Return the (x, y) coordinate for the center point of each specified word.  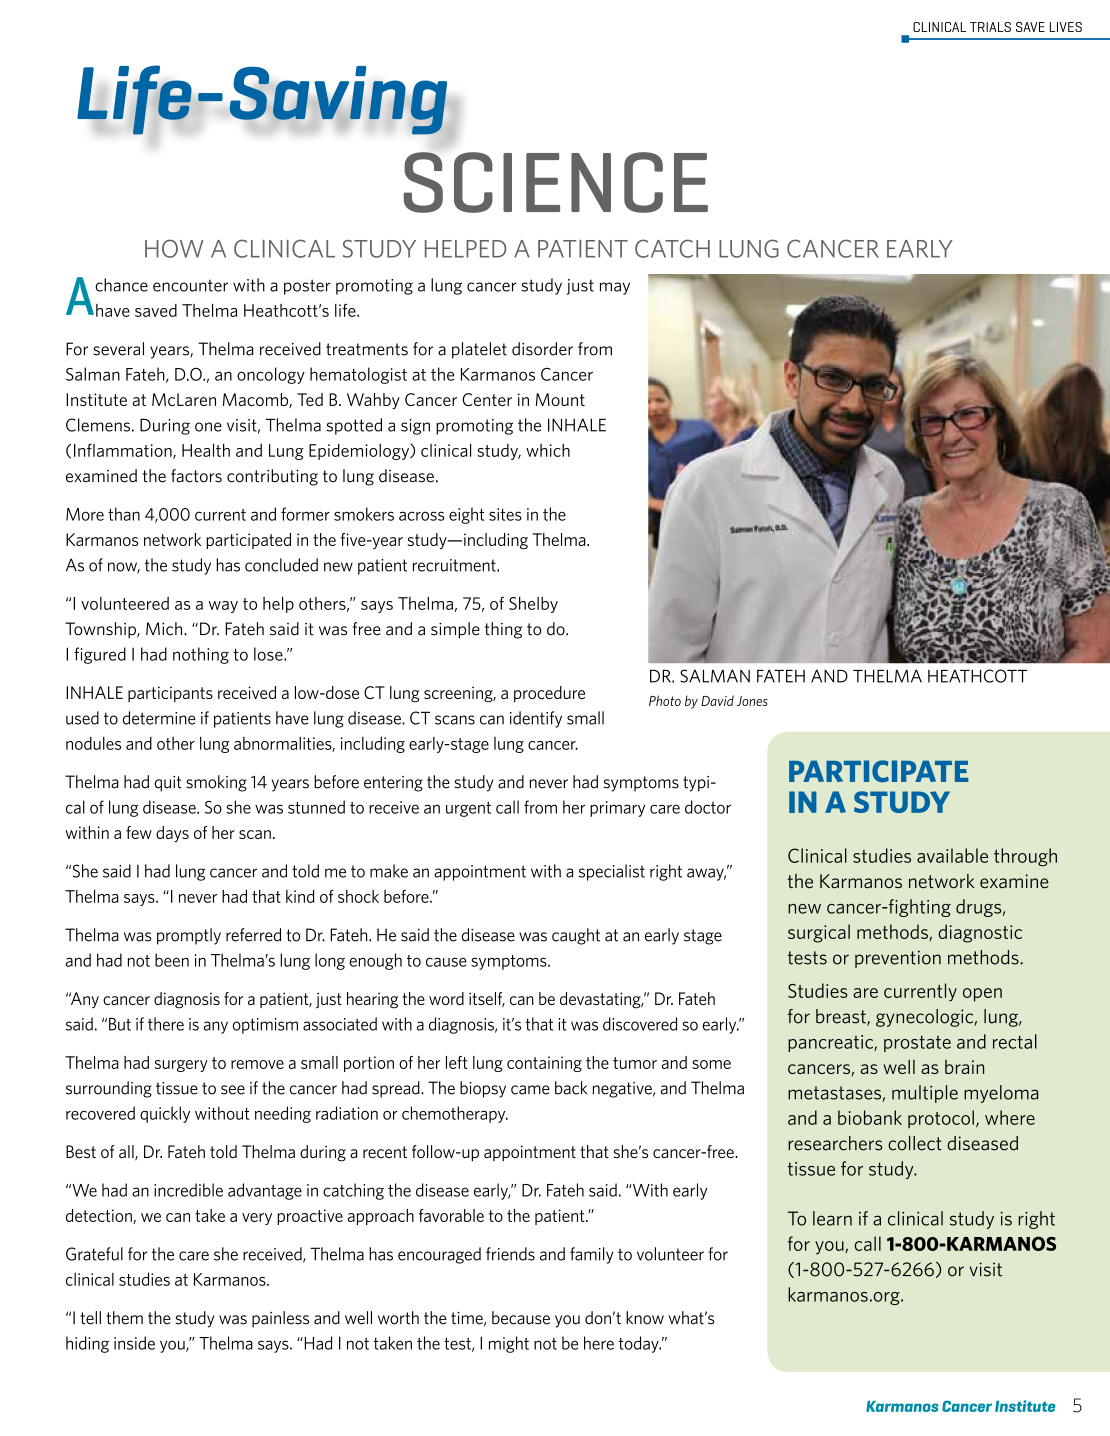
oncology (271, 375)
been (172, 960)
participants (170, 694)
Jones (752, 701)
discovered (640, 1024)
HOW (174, 248)
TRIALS (990, 27)
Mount (560, 399)
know (645, 1318)
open (982, 995)
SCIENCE (556, 182)
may (615, 288)
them (124, 1318)
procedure (549, 694)
